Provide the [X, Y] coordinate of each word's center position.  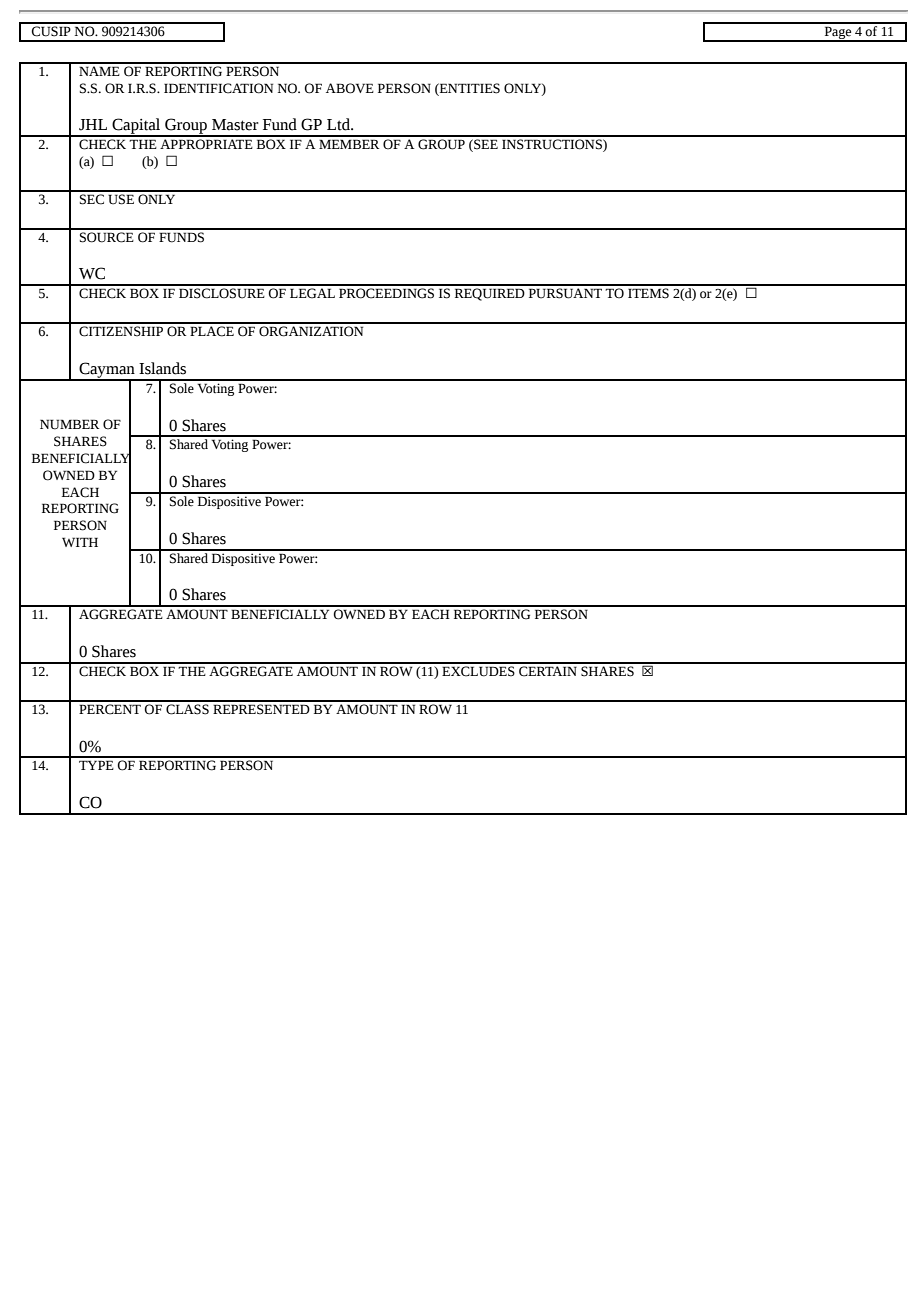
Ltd [339, 124]
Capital [136, 127]
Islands [162, 368]
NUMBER [69, 424]
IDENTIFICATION [218, 88]
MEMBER [349, 144]
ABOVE [350, 88]
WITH [80, 542]
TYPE [96, 765]
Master [235, 125]
